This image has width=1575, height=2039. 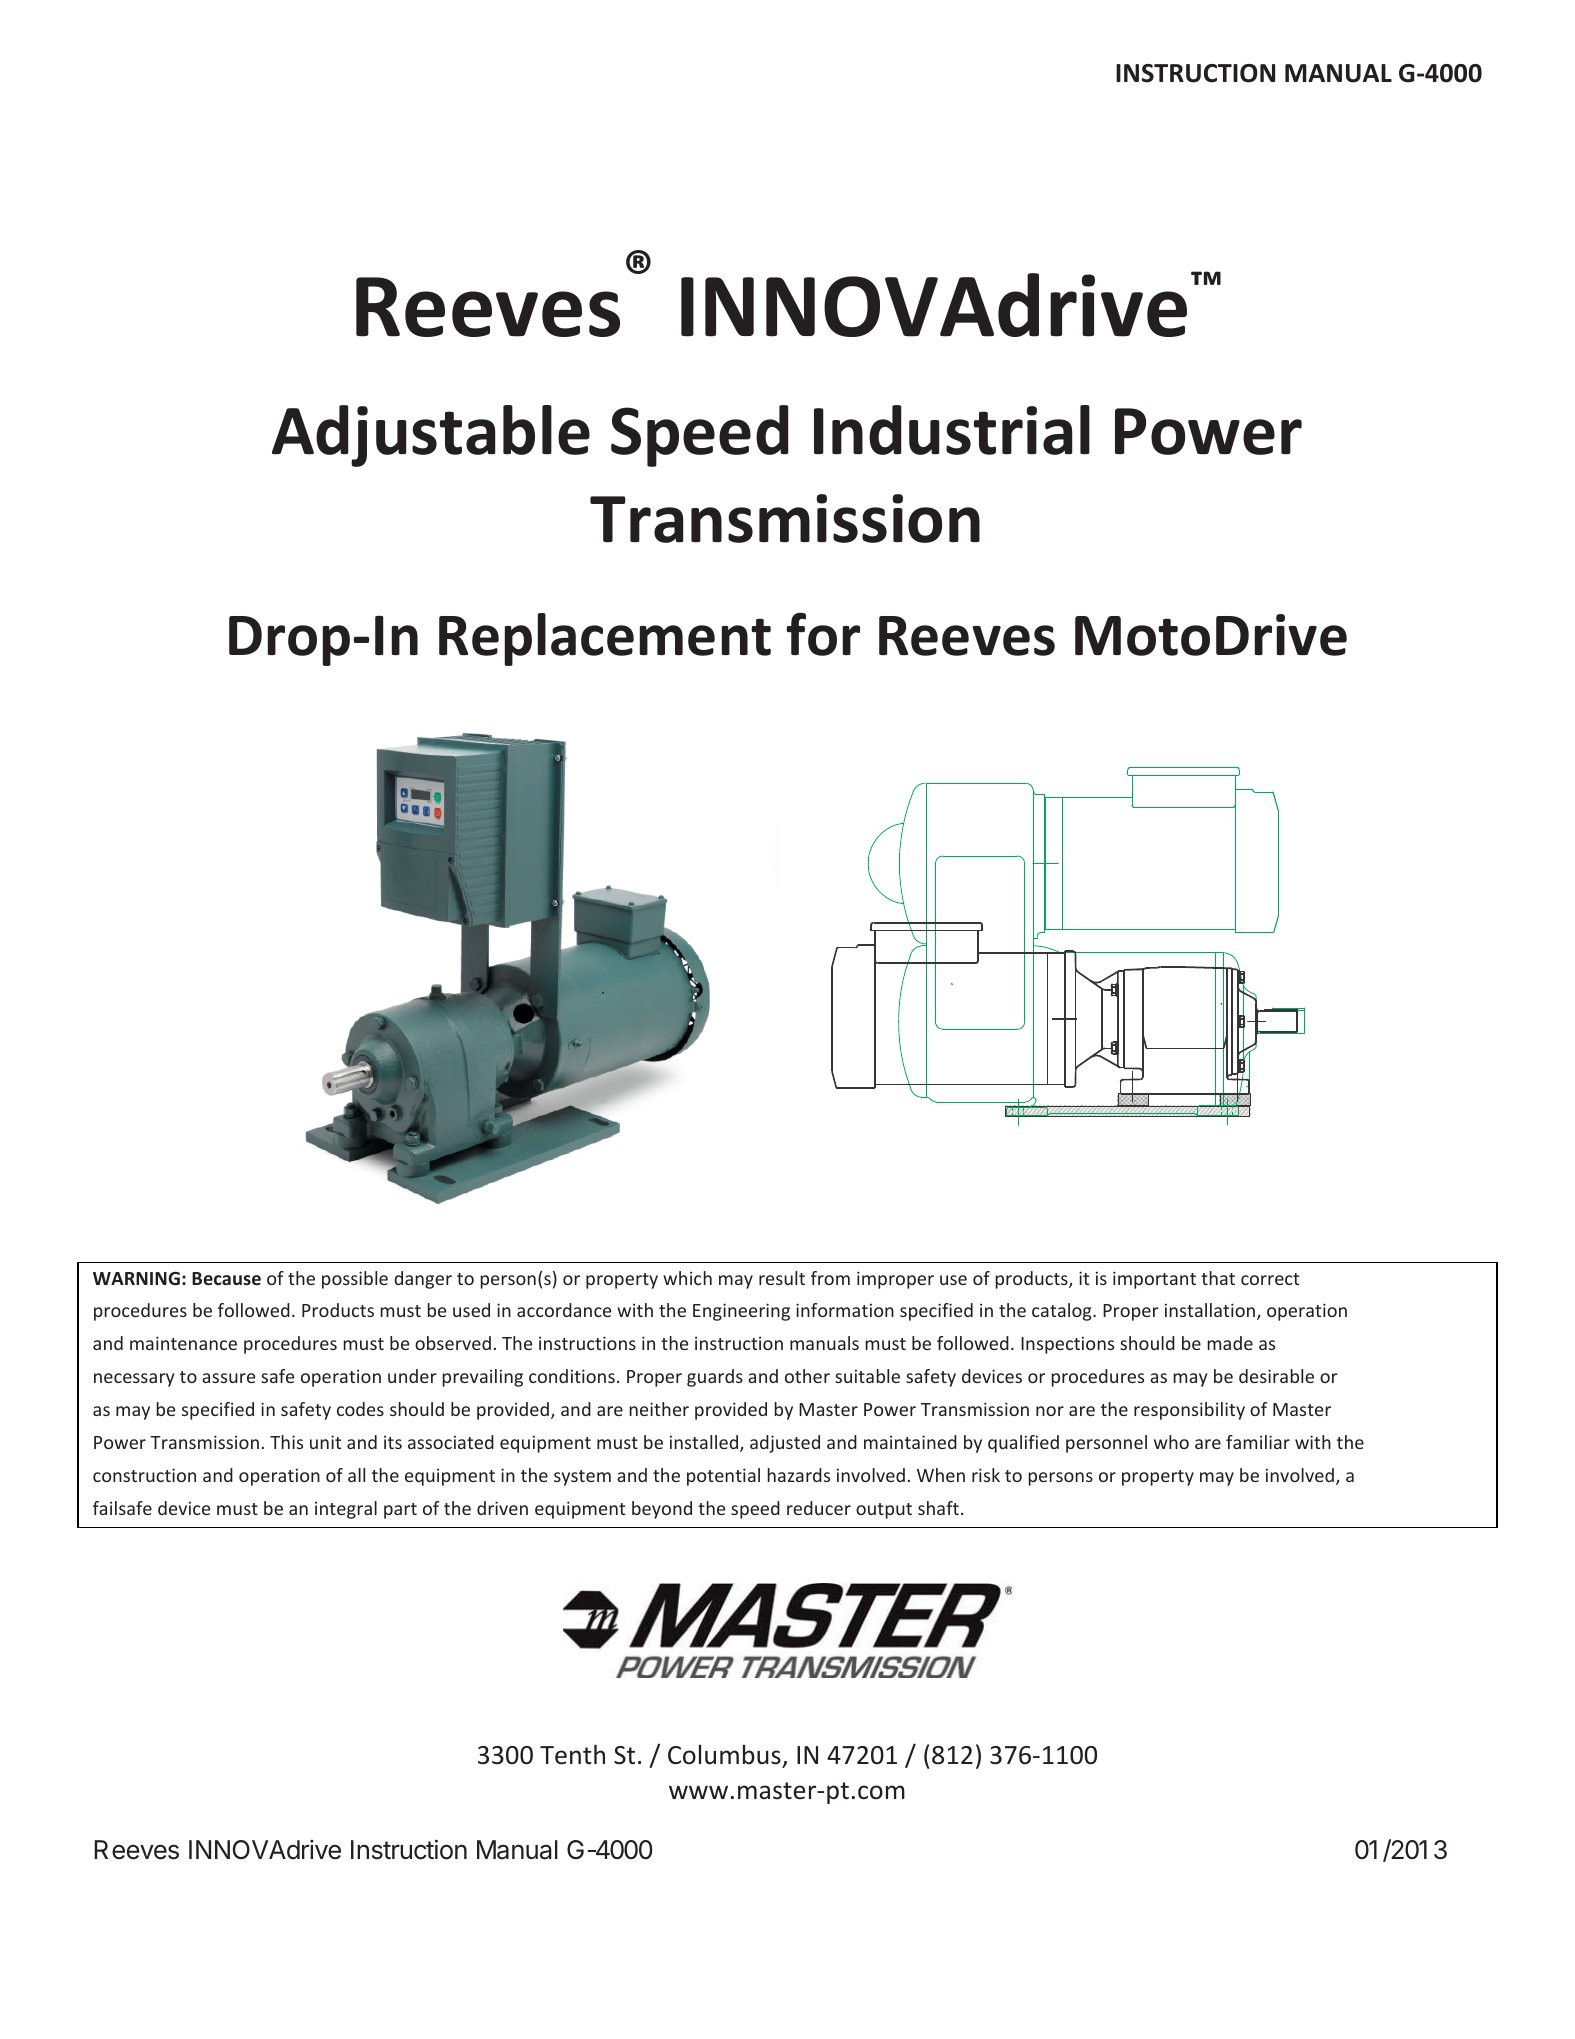 What do you see at coordinates (952, 430) in the image?
I see `Industrial` at bounding box center [952, 430].
